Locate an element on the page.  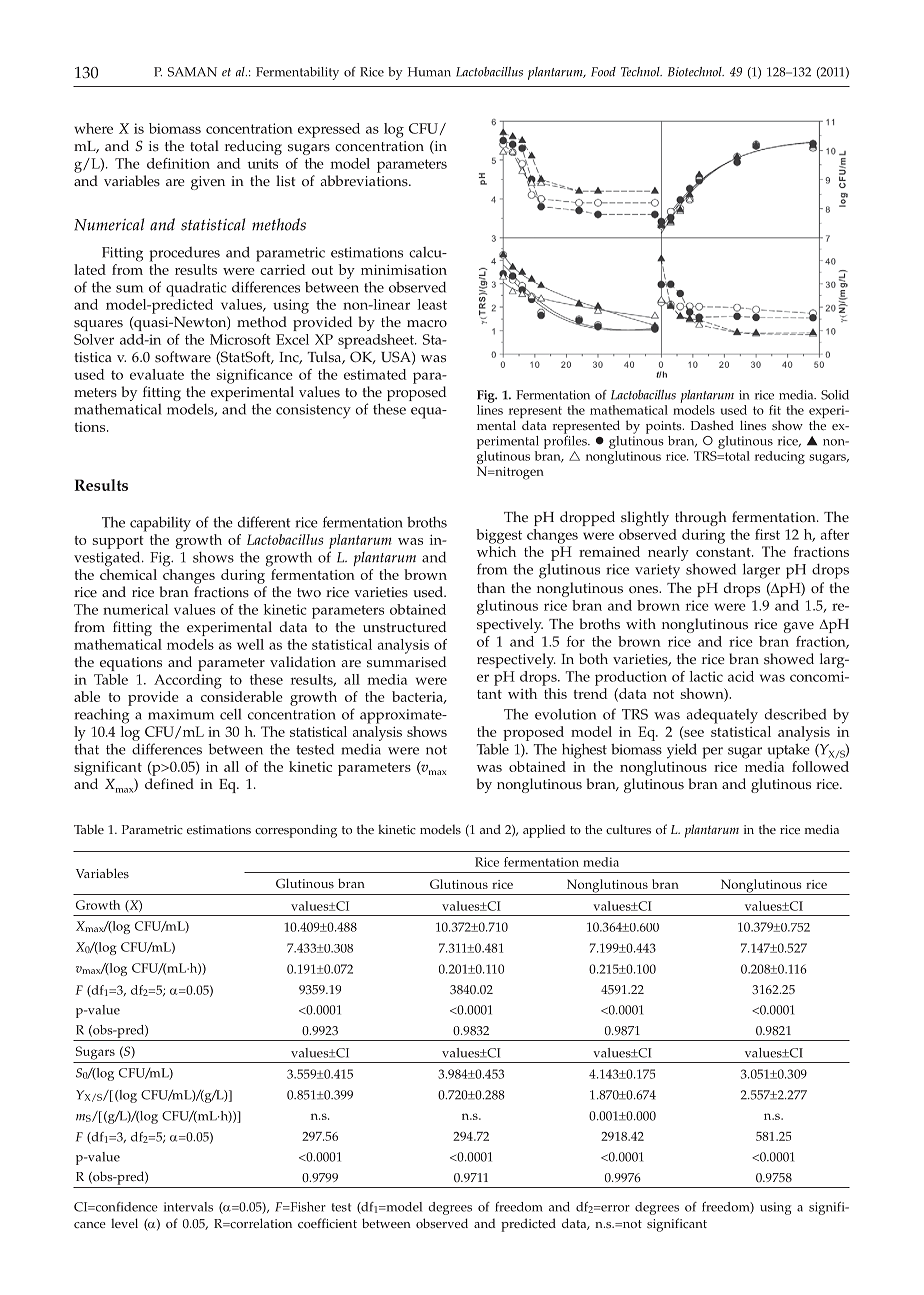
biggest is located at coordinates (499, 536).
